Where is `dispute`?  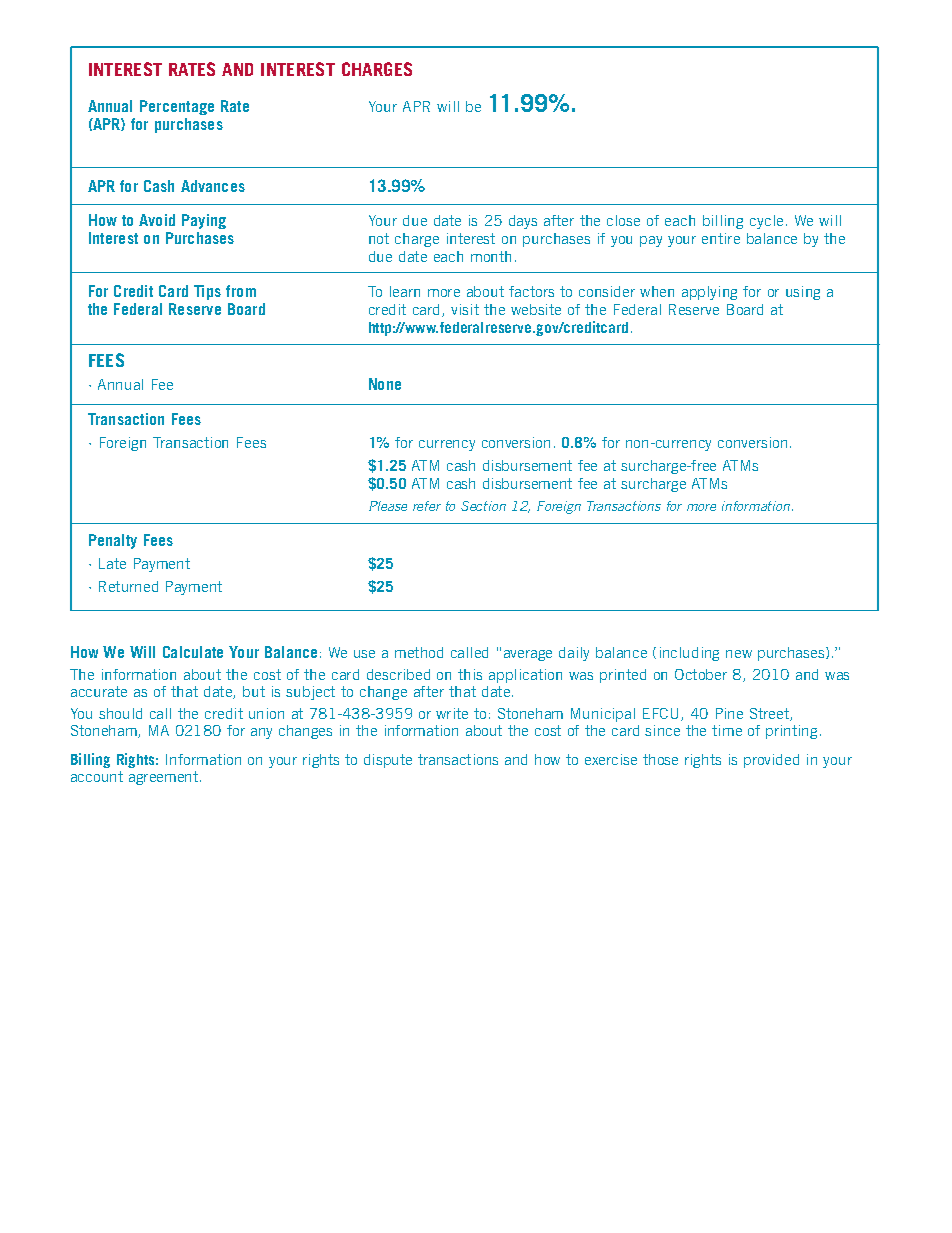
dispute is located at coordinates (388, 761).
